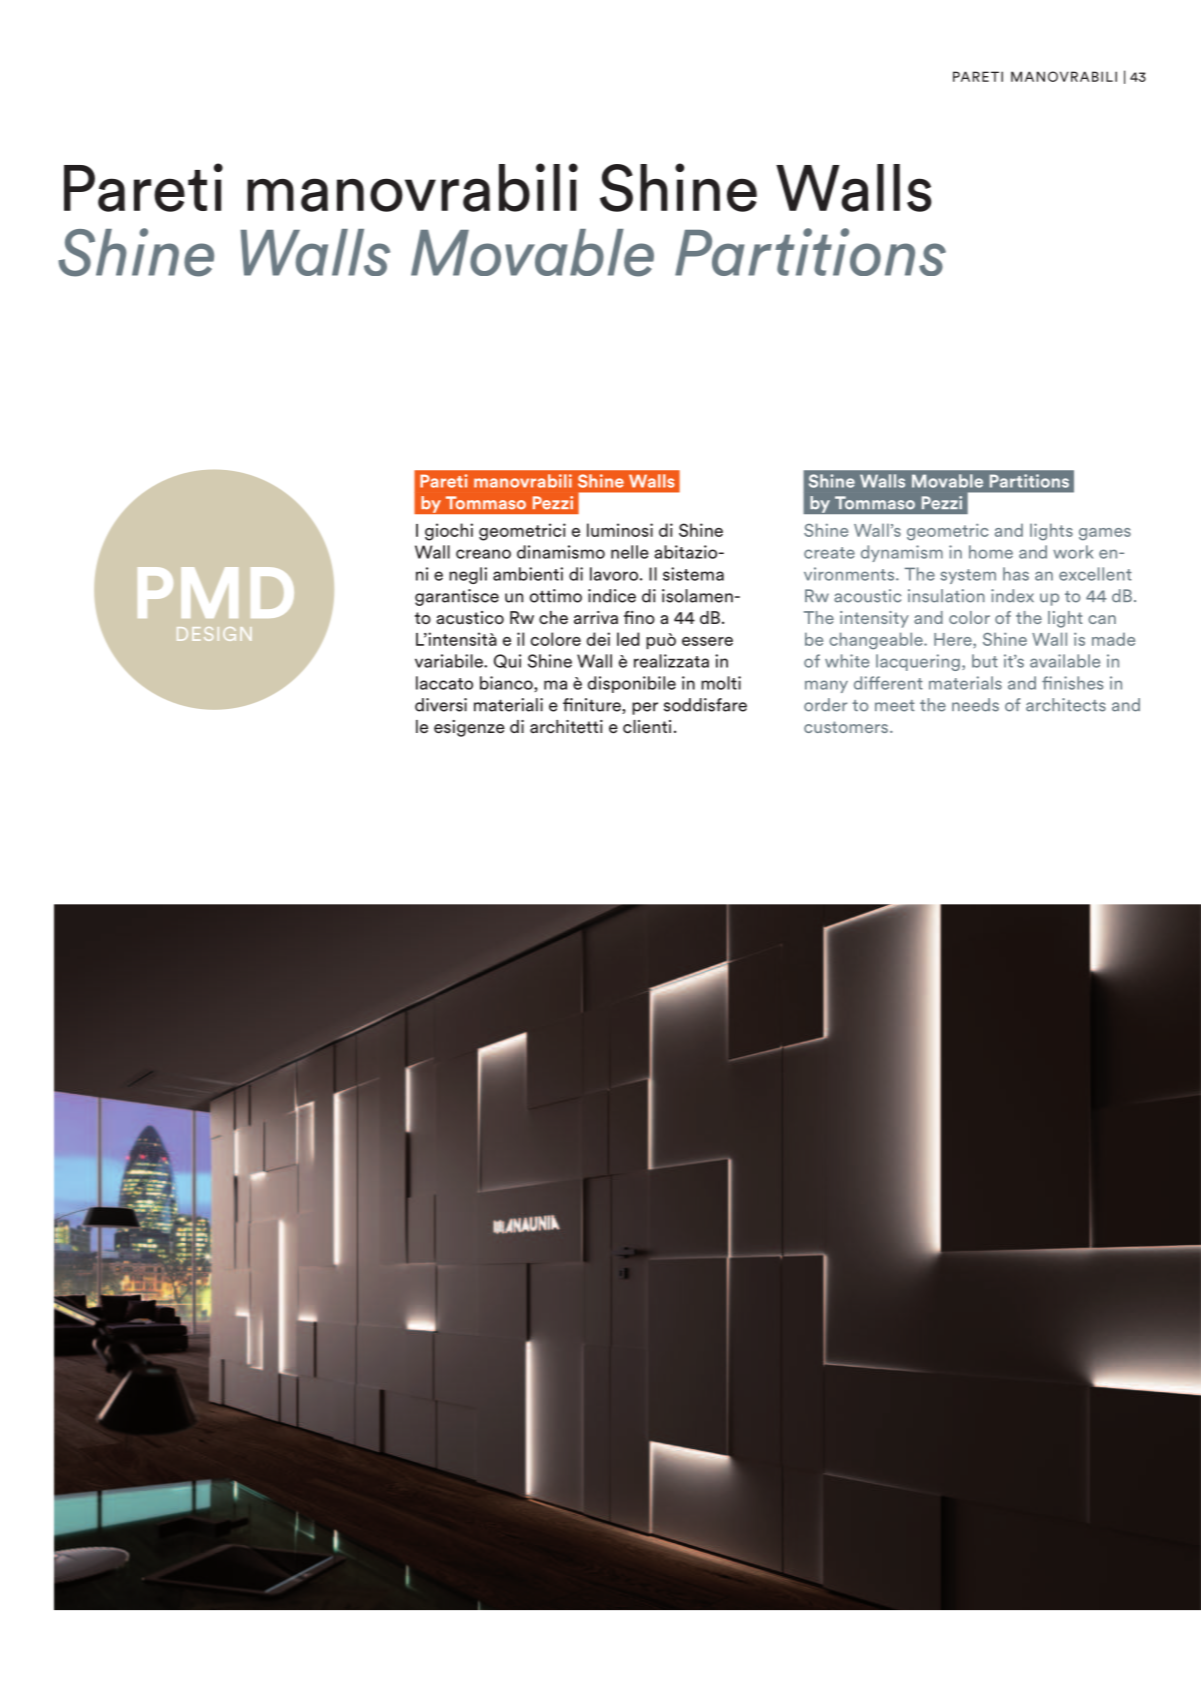 The width and height of the image is (1201, 1700). Describe the element at coordinates (693, 574) in the image. I see `sistema` at that location.
